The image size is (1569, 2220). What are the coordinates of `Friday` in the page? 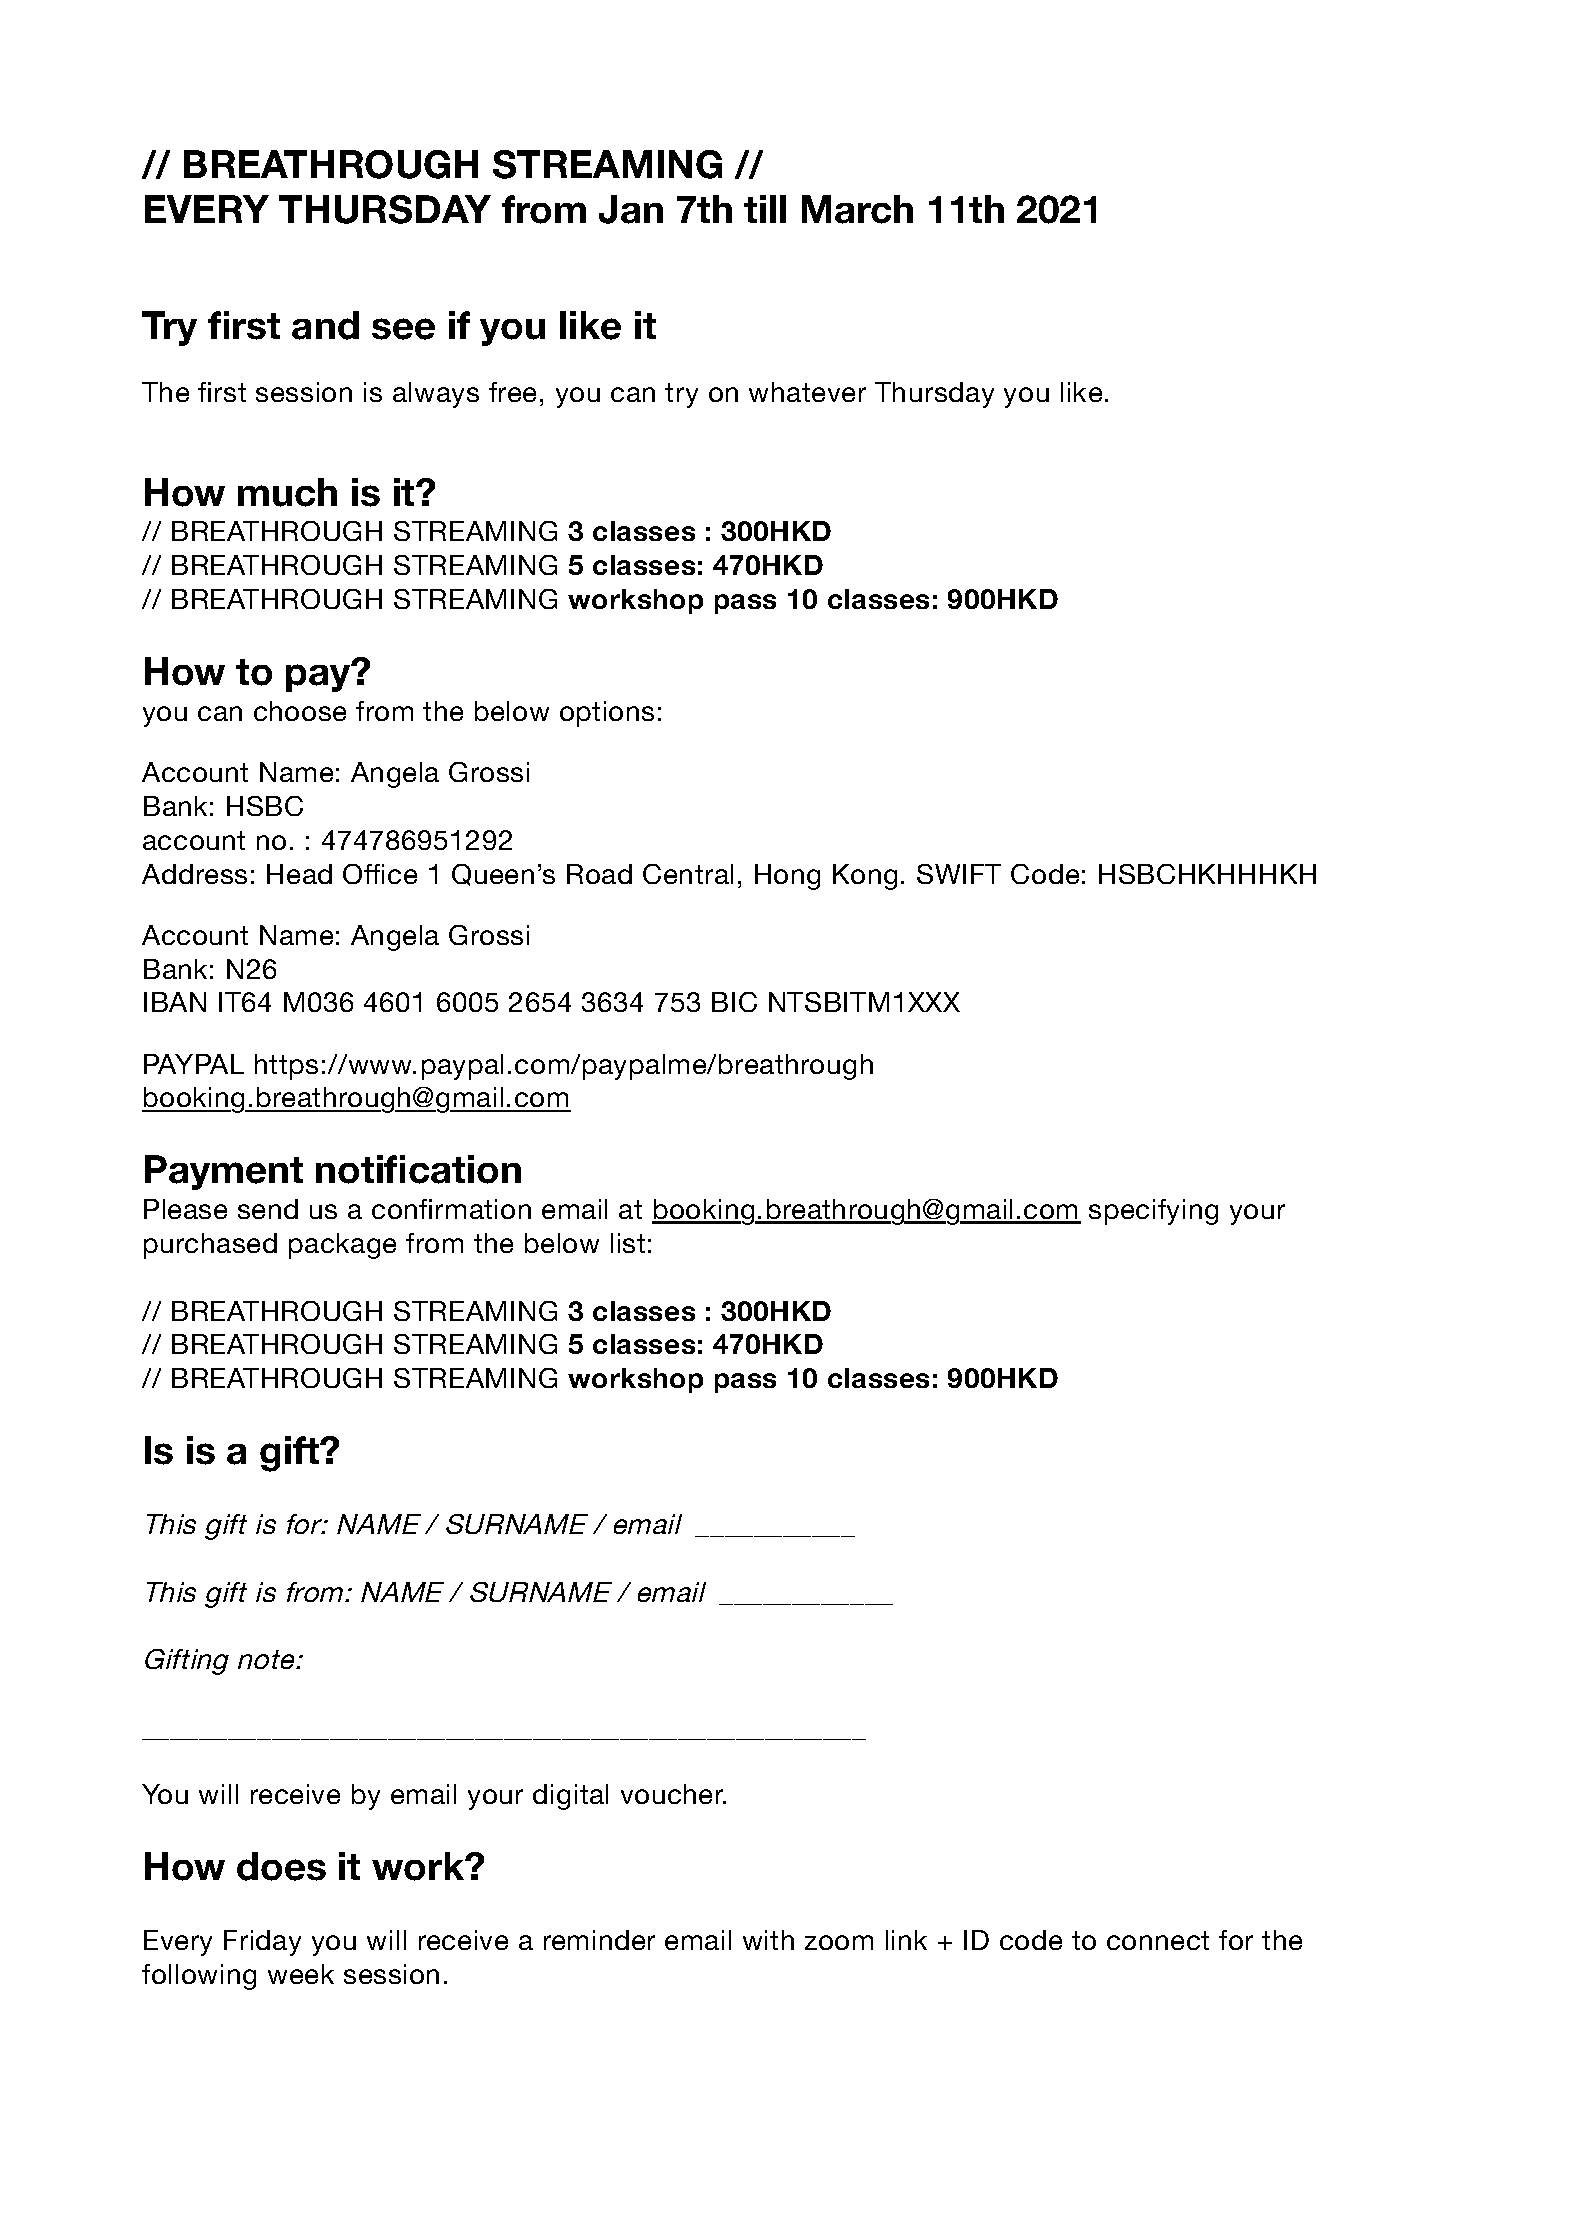 It's located at (262, 1943).
